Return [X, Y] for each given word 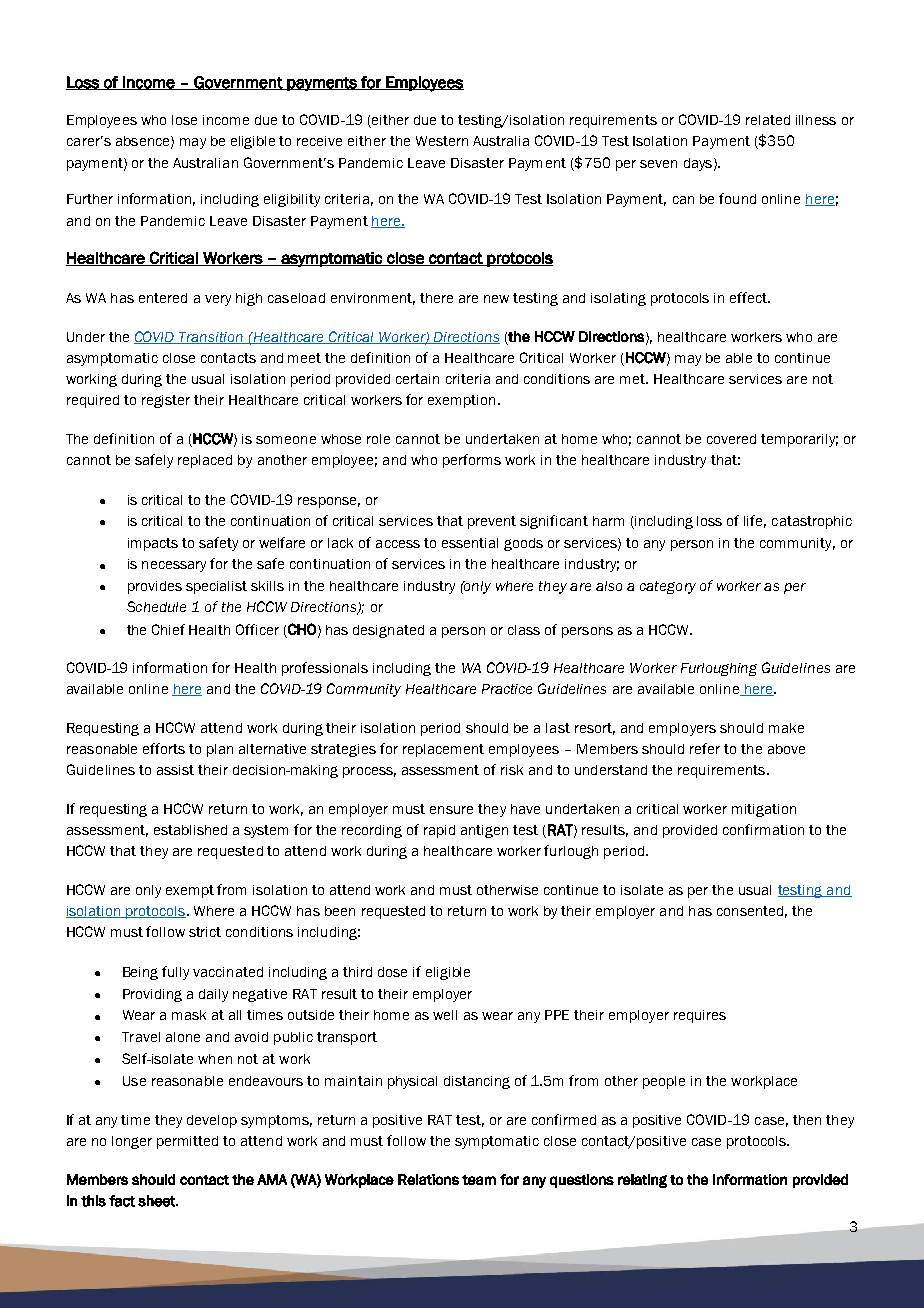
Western [442, 141]
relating [642, 1181]
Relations [428, 1179]
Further [90, 199]
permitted [187, 1142]
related [768, 120]
